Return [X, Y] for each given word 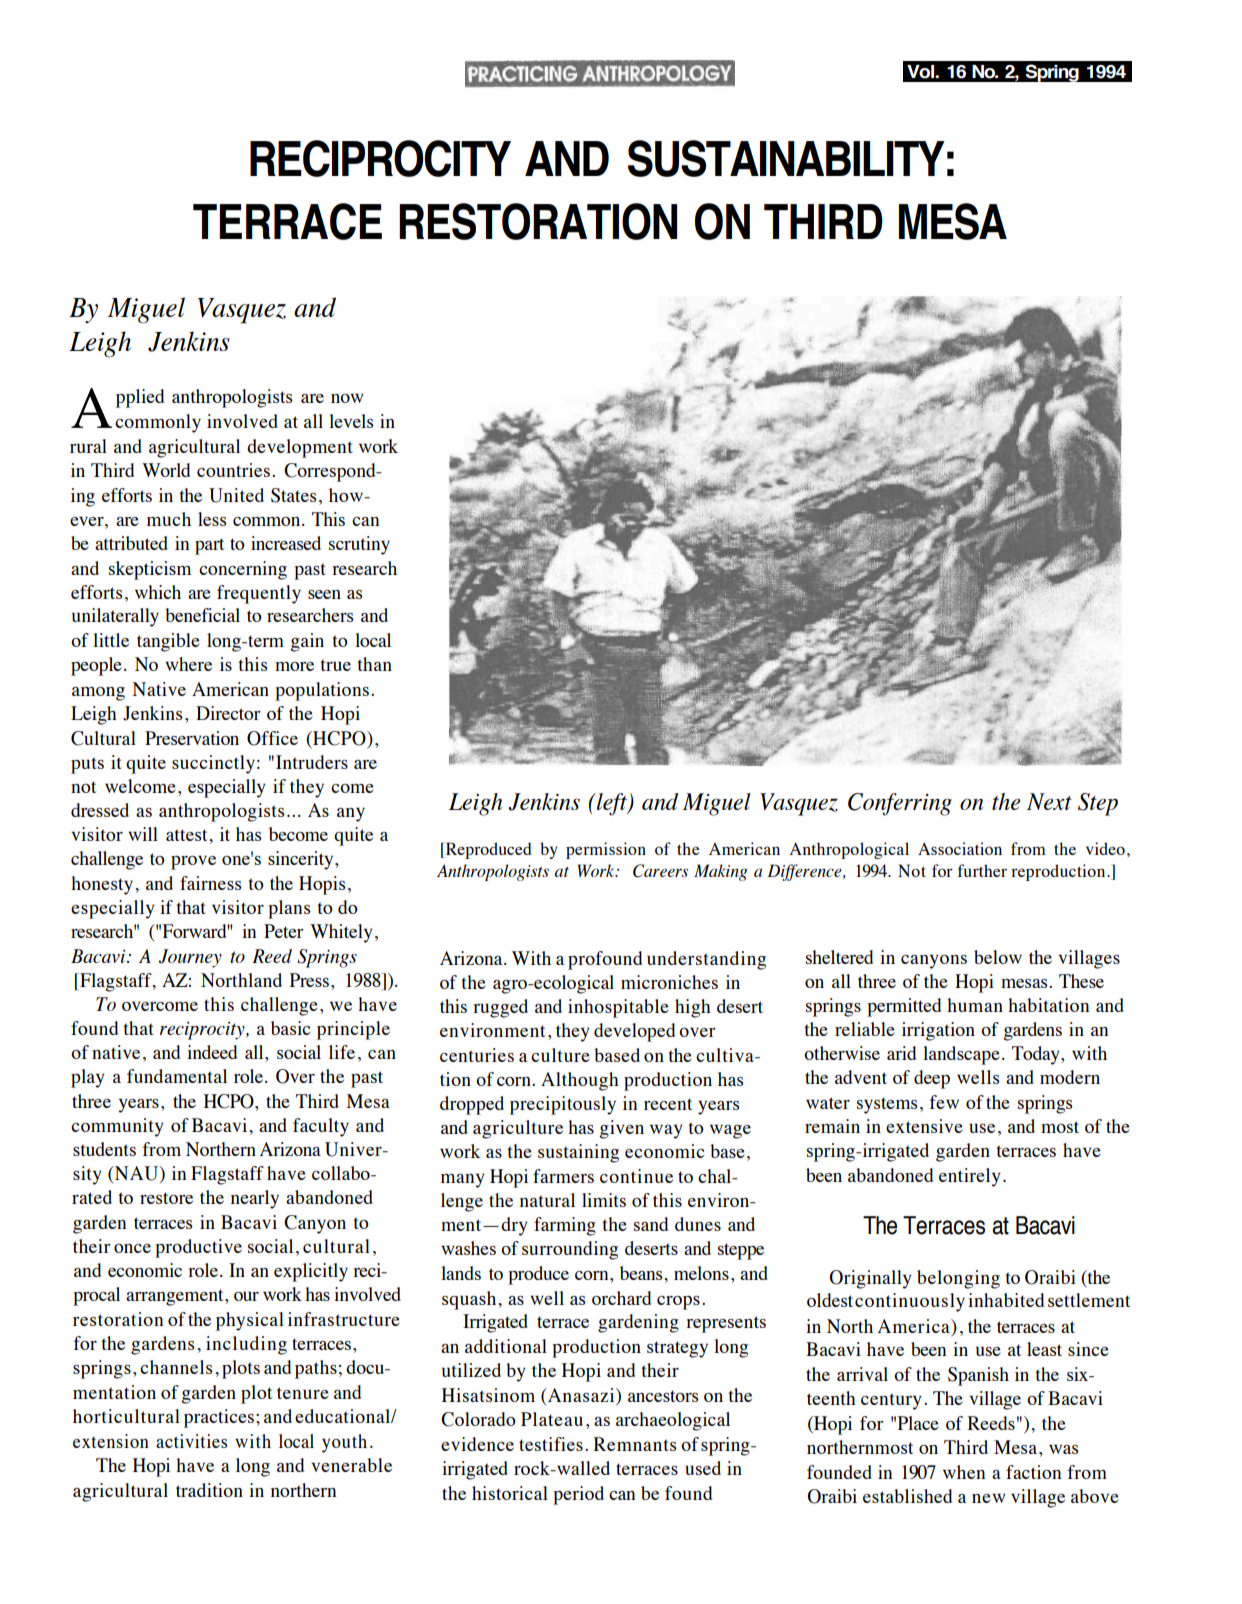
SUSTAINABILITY [786, 158]
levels [351, 421]
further [982, 870]
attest [188, 835]
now [347, 398]
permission [606, 850]
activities [191, 1441]
